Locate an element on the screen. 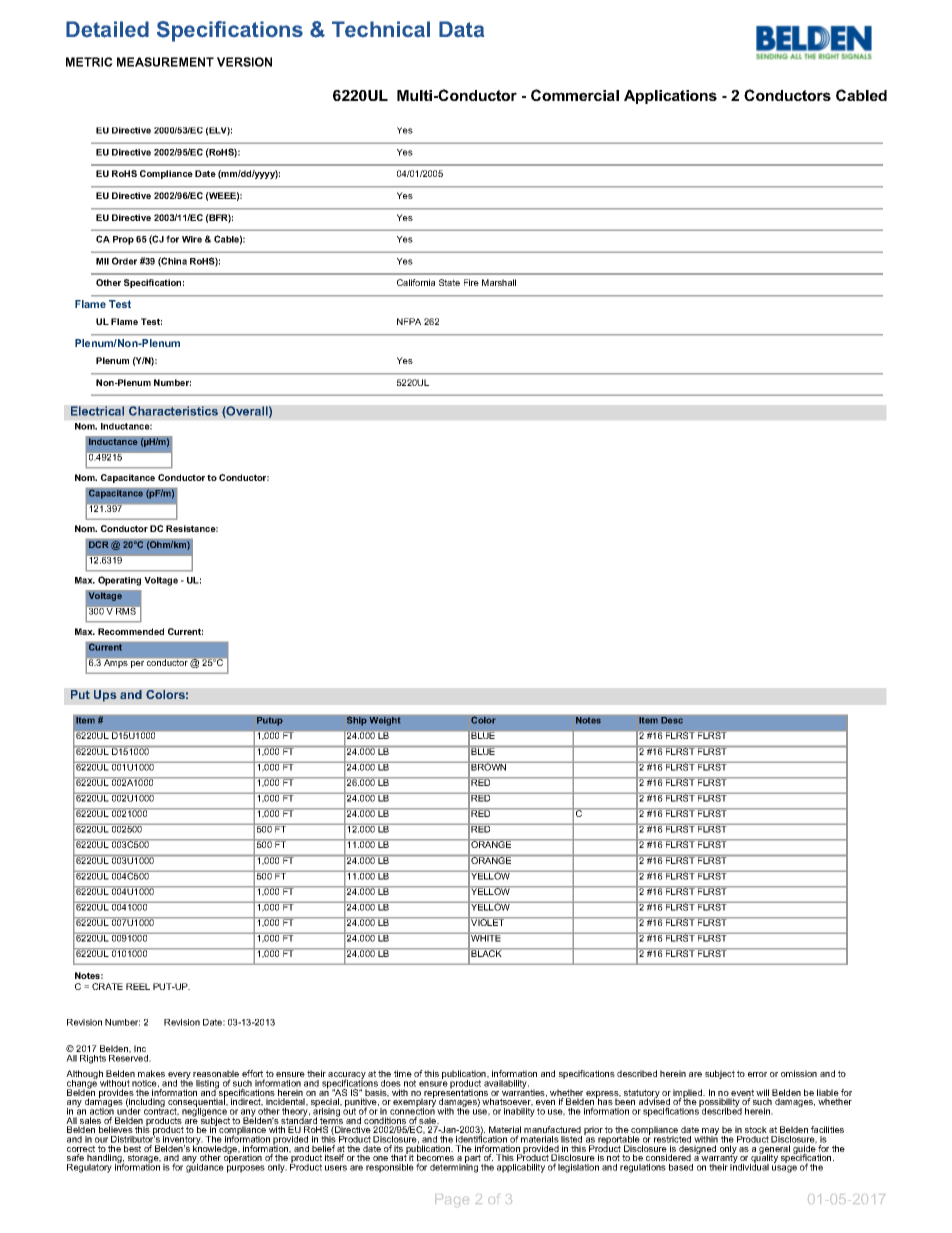 The width and height of the screenshot is (952, 1233). time is located at coordinates (403, 1073).
